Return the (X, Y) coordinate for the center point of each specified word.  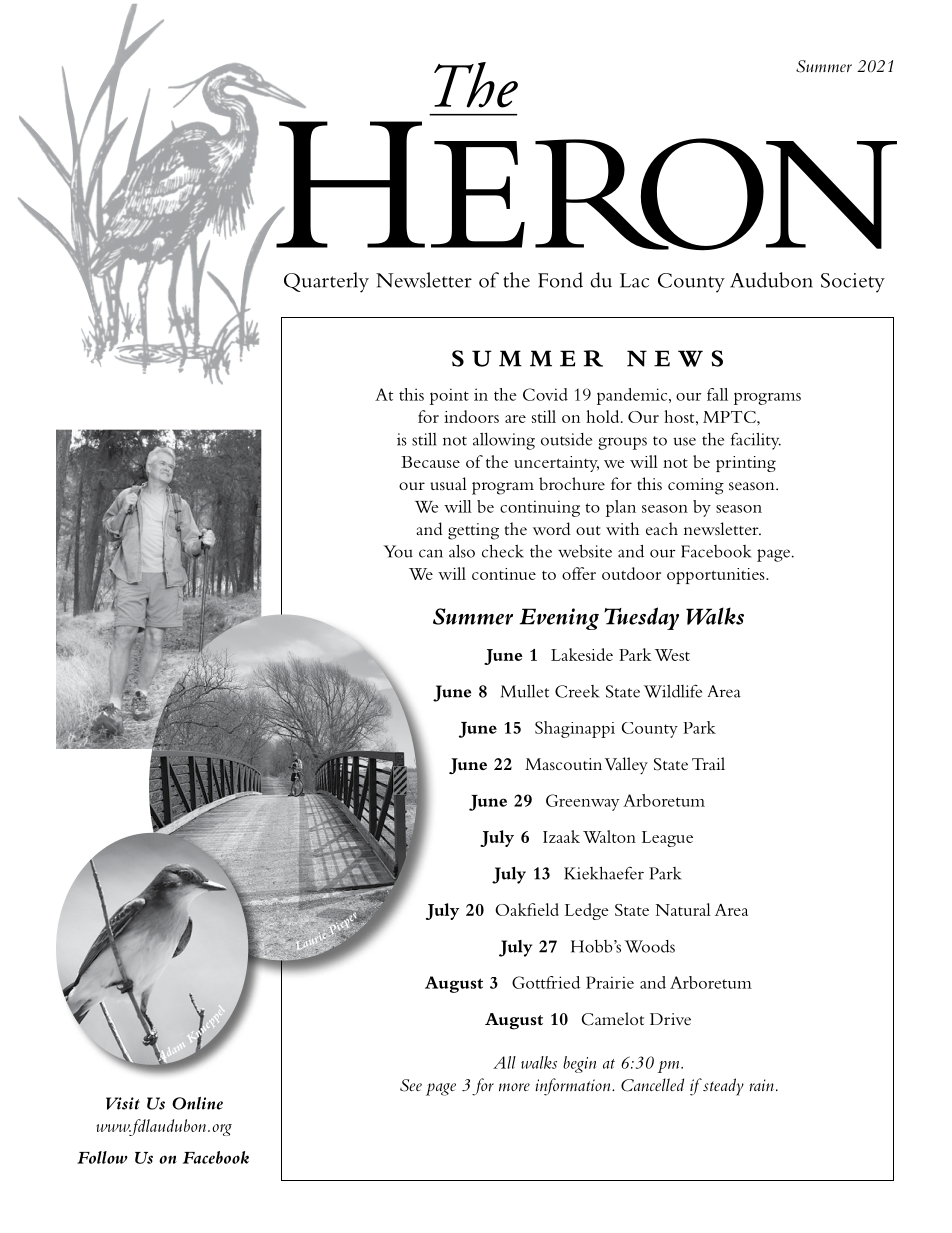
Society (853, 283)
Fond (560, 280)
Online (197, 1103)
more (514, 1087)
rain (762, 1085)
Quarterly (326, 282)
